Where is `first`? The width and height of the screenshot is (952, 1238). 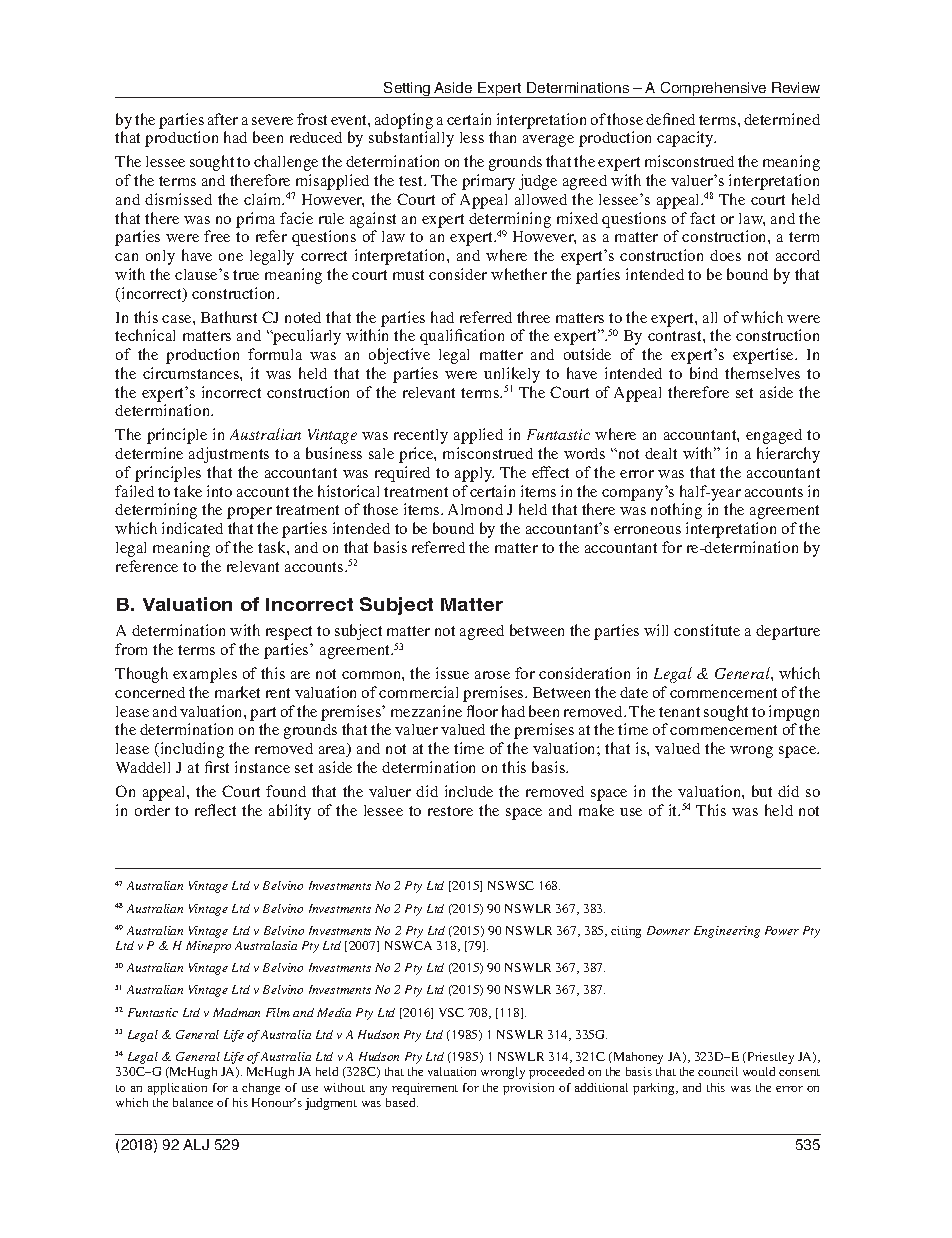 first is located at coordinates (217, 767).
